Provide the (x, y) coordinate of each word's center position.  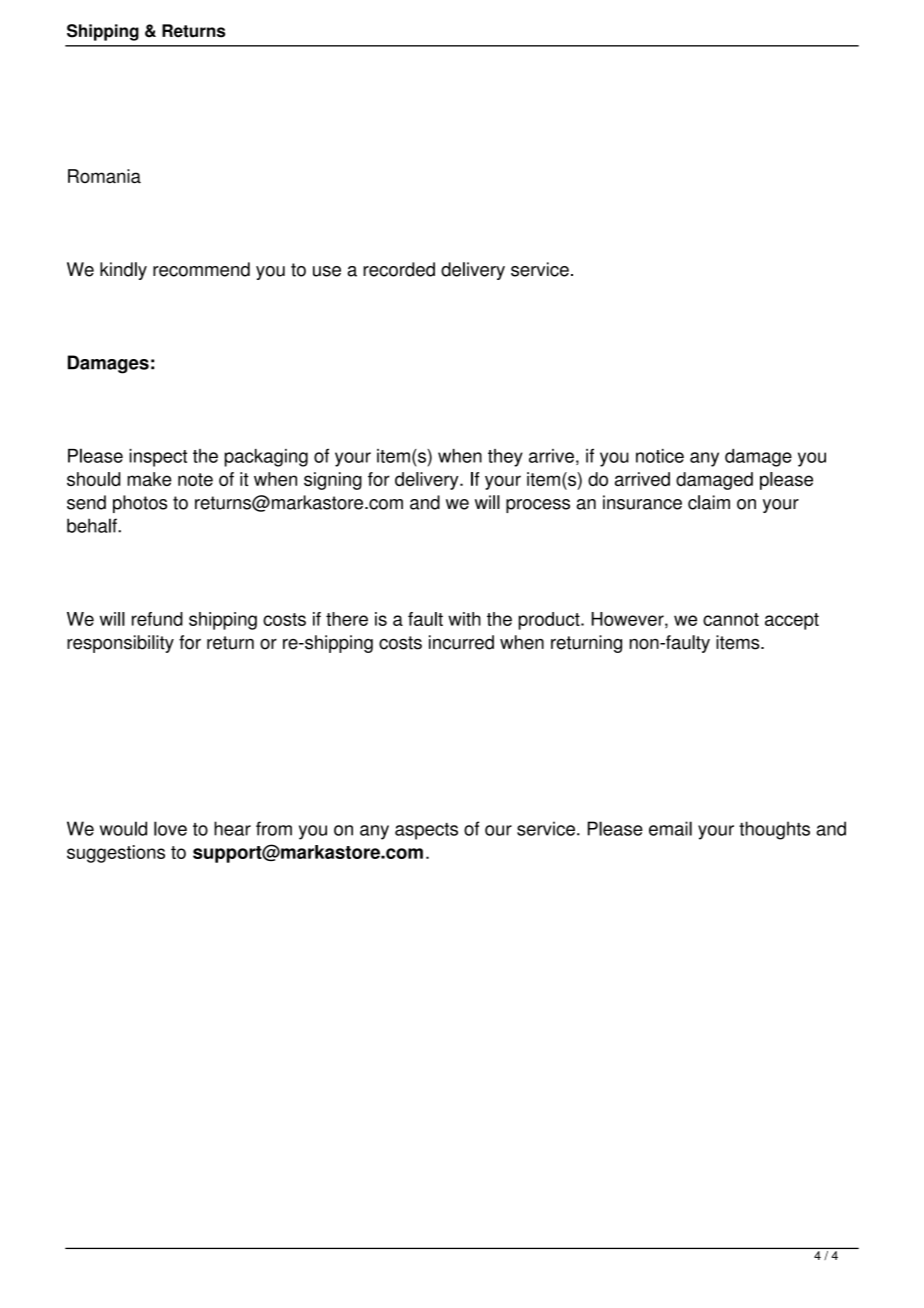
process (538, 506)
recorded (399, 269)
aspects (426, 831)
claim (709, 502)
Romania (104, 176)
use (327, 271)
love (170, 828)
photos (140, 504)
